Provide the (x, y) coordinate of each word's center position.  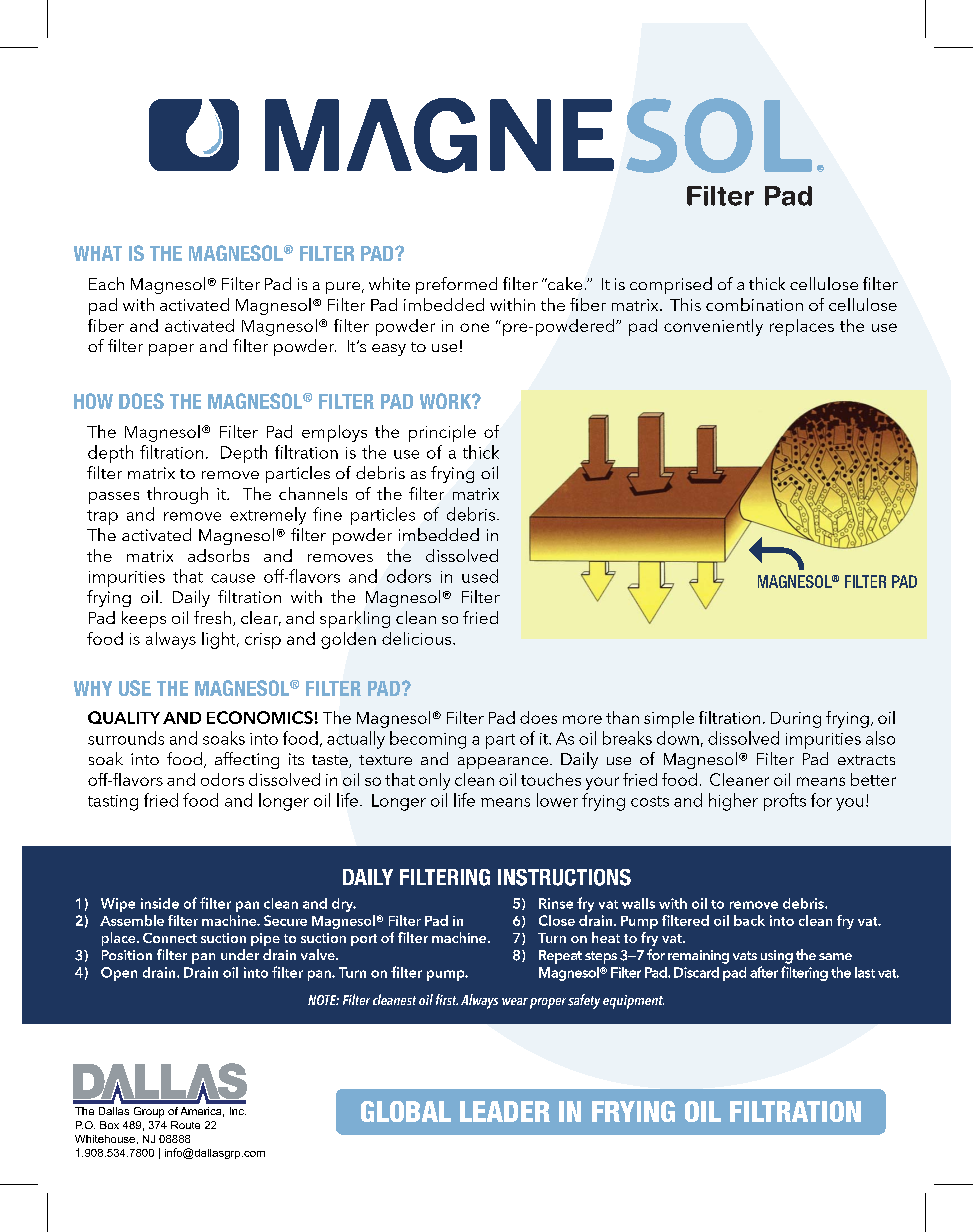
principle (442, 433)
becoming (428, 740)
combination (754, 304)
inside (160, 903)
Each (106, 283)
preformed (456, 285)
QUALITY (124, 717)
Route (185, 1125)
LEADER (505, 1111)
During (796, 720)
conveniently (713, 327)
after (764, 972)
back (749, 920)
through (177, 495)
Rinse (556, 903)
